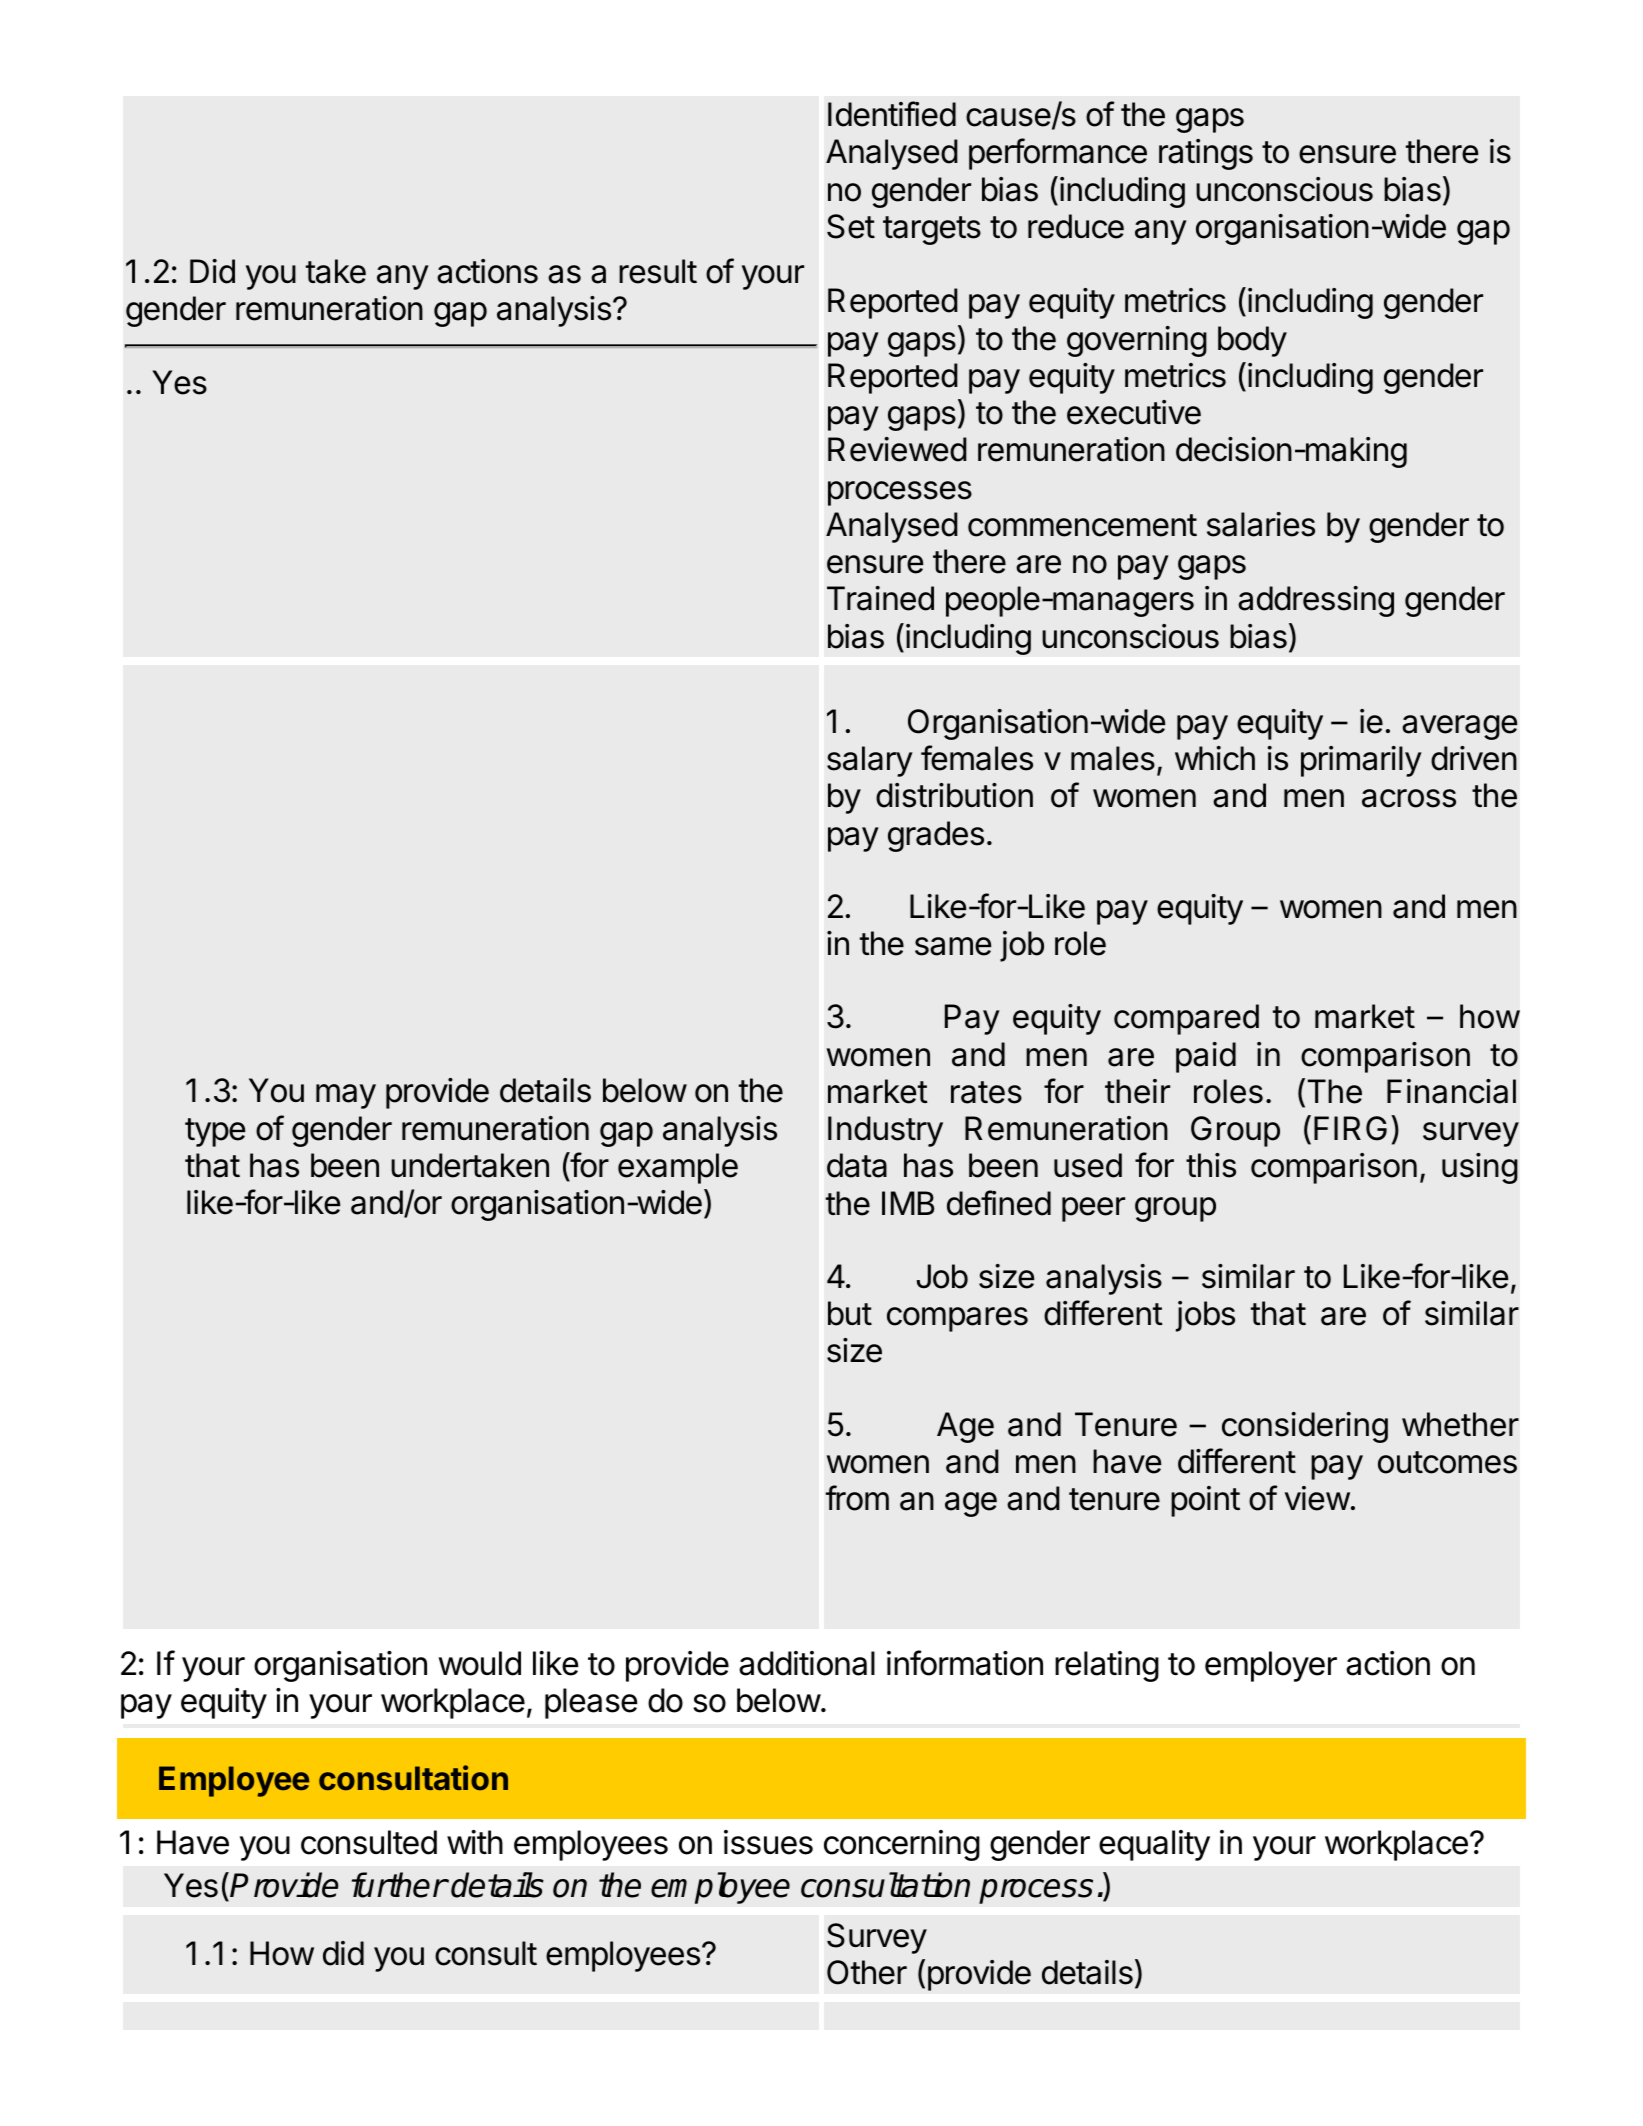  I want to click on compares, so click(957, 1319).
